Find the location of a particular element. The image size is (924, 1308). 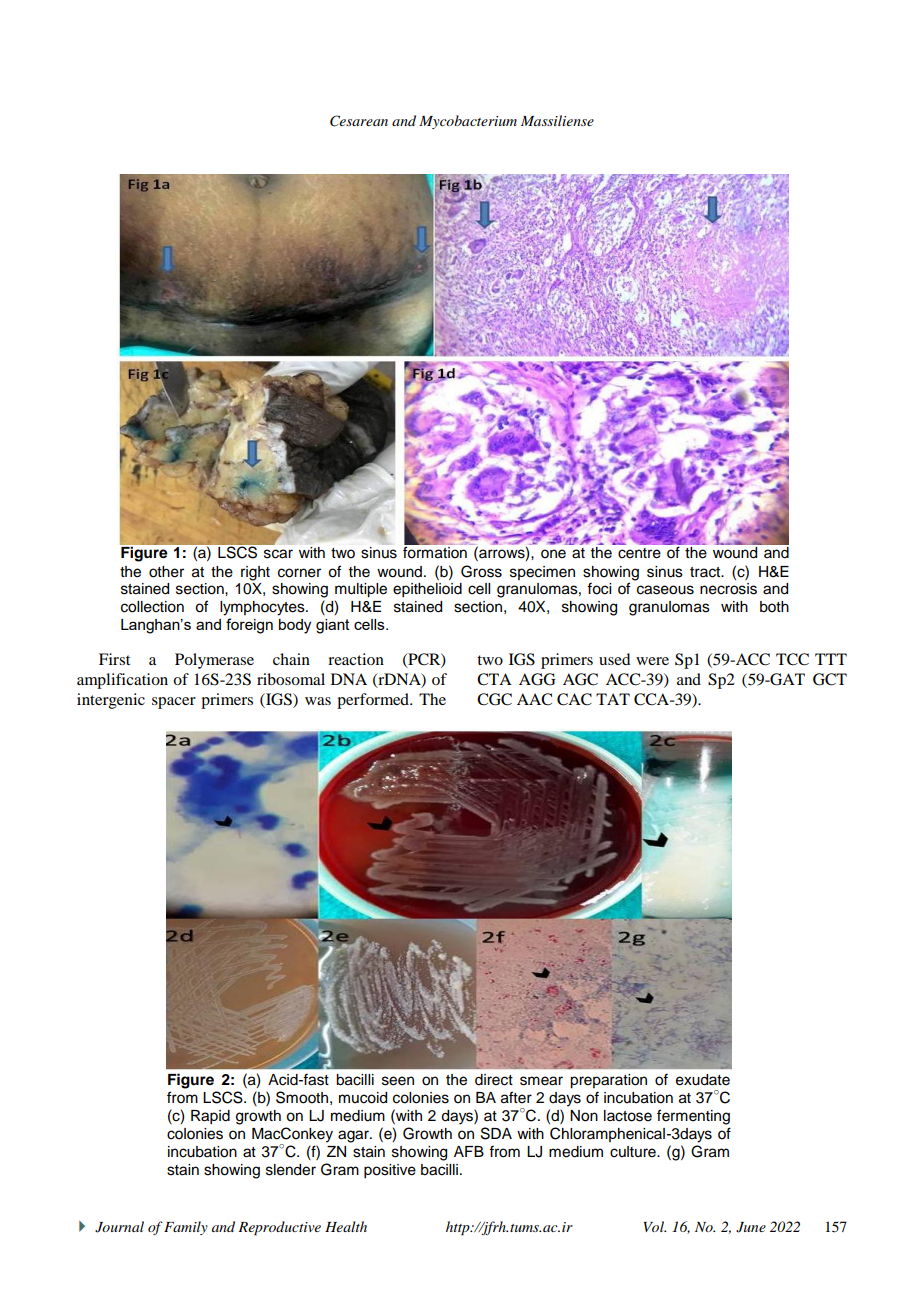

Cesarean is located at coordinates (359, 121).
